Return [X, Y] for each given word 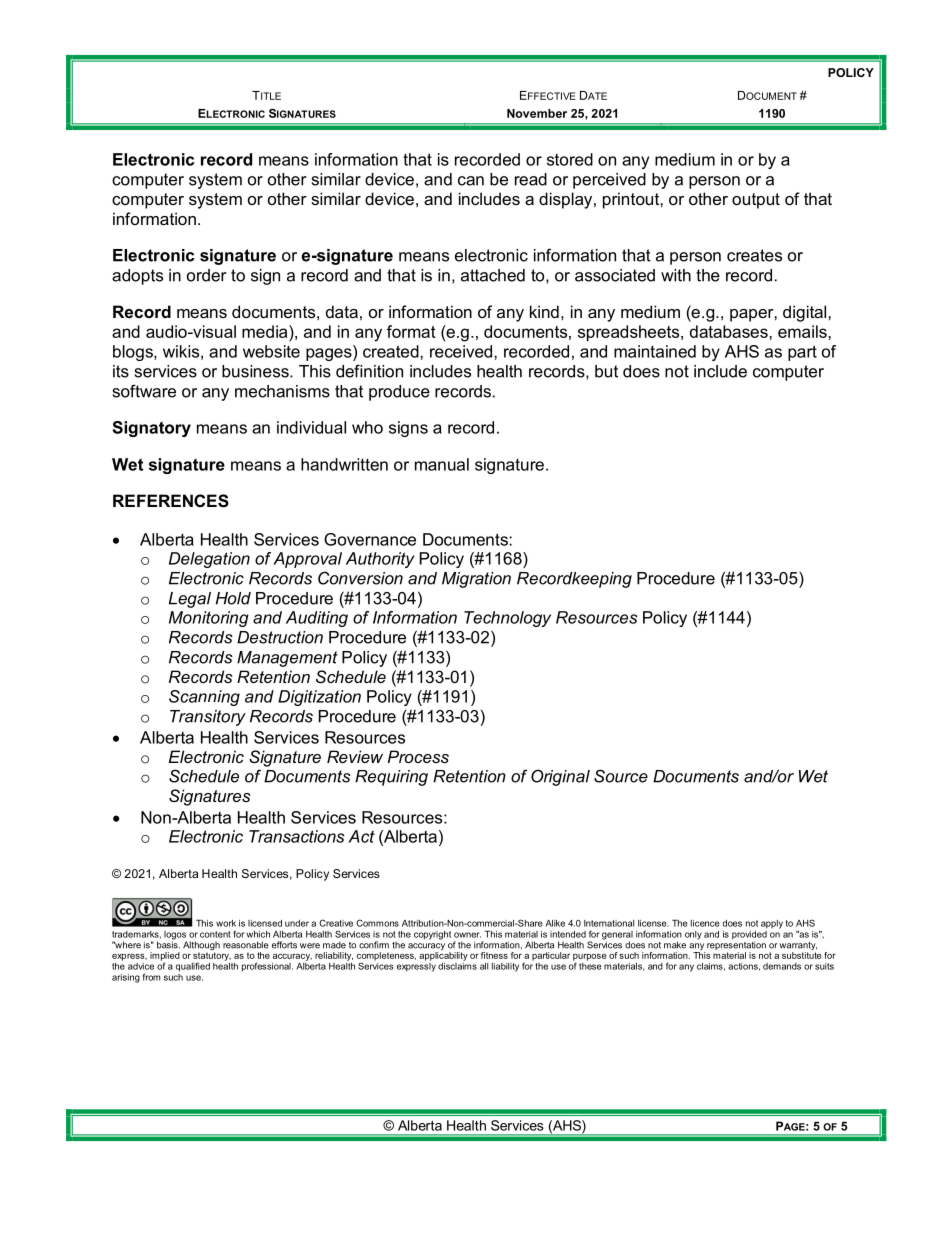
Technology [507, 619]
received [462, 351]
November [537, 113]
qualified [193, 967]
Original [560, 777]
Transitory [208, 718]
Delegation [209, 560]
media [266, 331]
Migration [476, 580]
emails [803, 331]
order [206, 275]
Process [418, 756]
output [756, 201]
